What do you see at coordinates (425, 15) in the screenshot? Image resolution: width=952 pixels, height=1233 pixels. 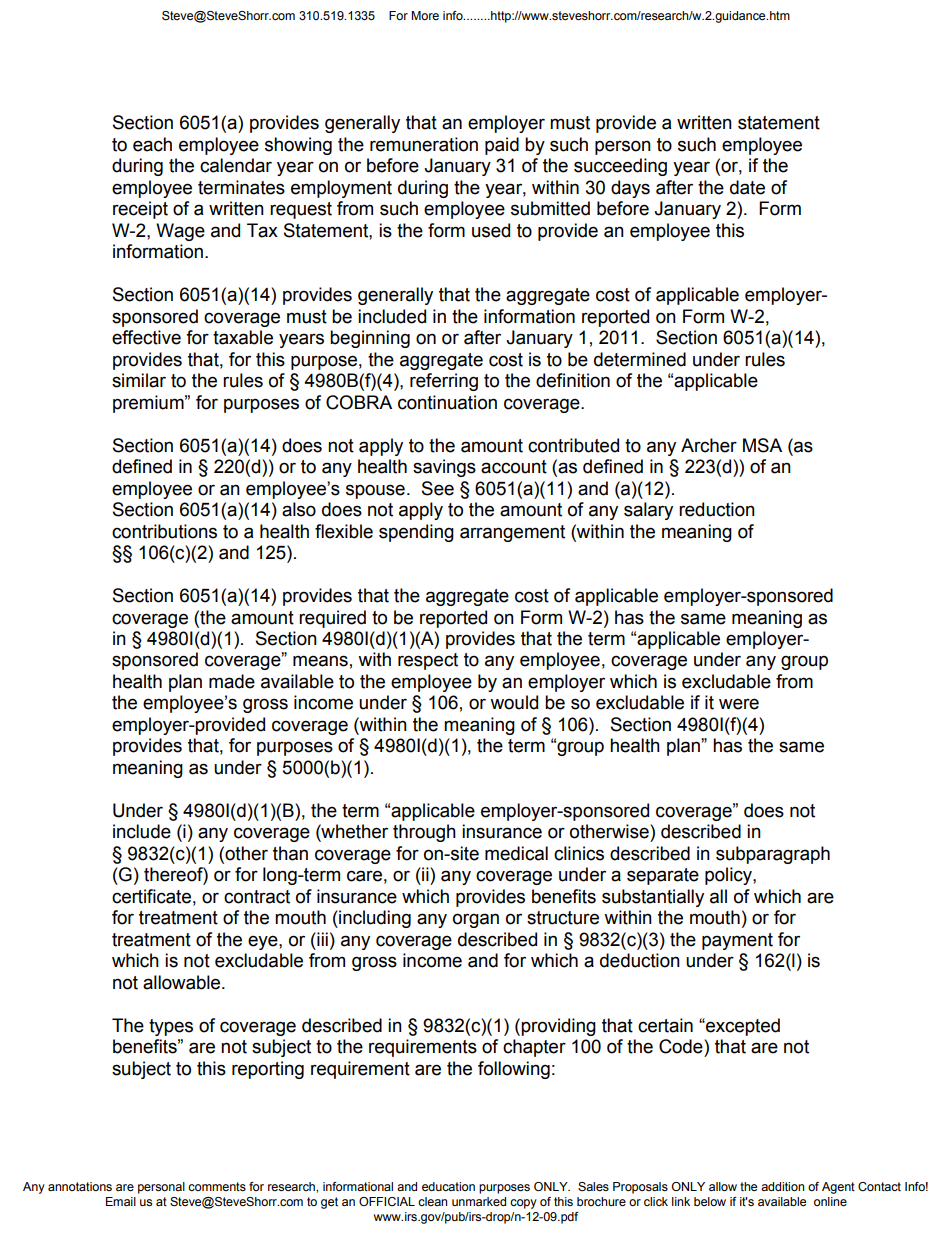 I see `More` at bounding box center [425, 15].
